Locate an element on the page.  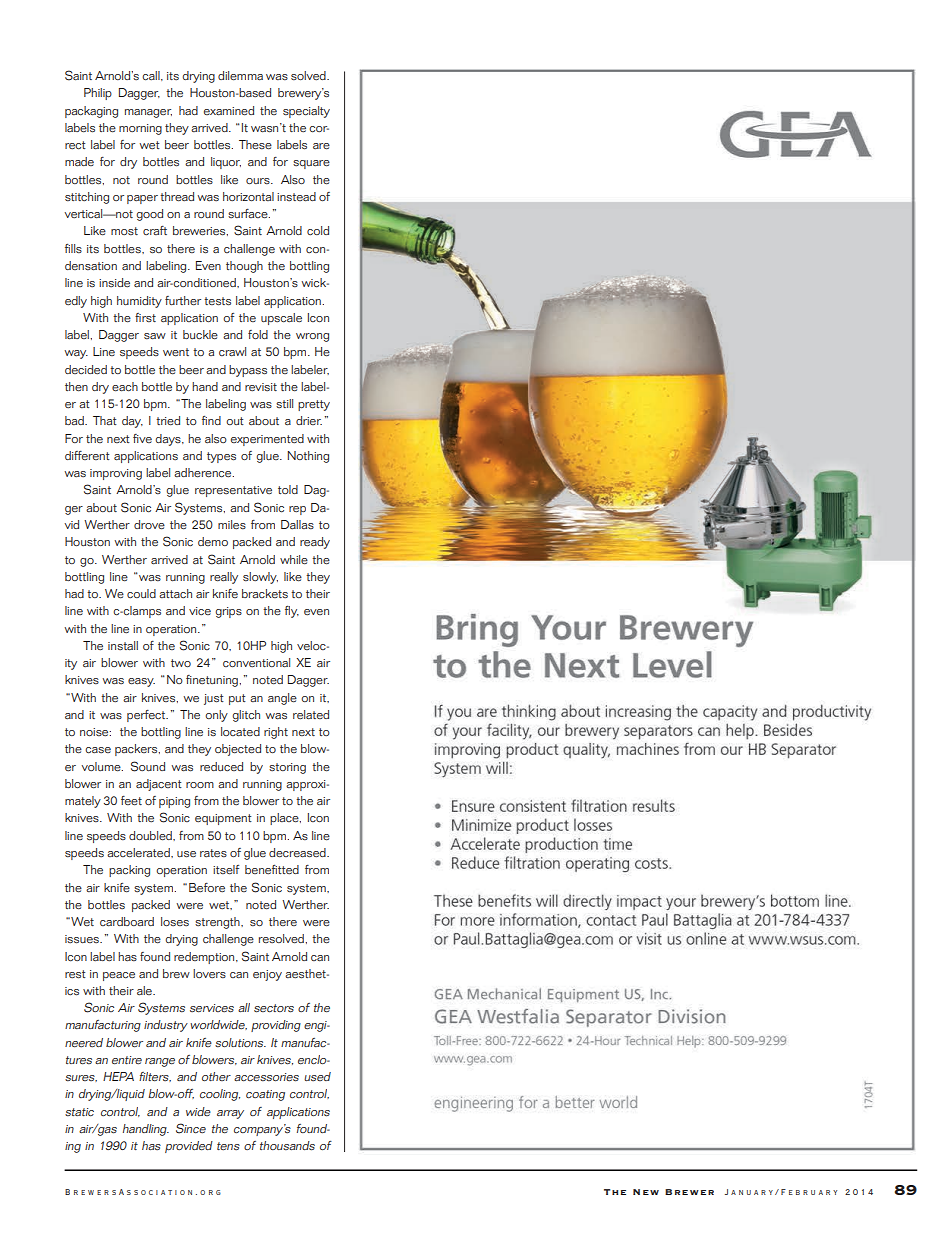
specialty is located at coordinates (306, 112).
